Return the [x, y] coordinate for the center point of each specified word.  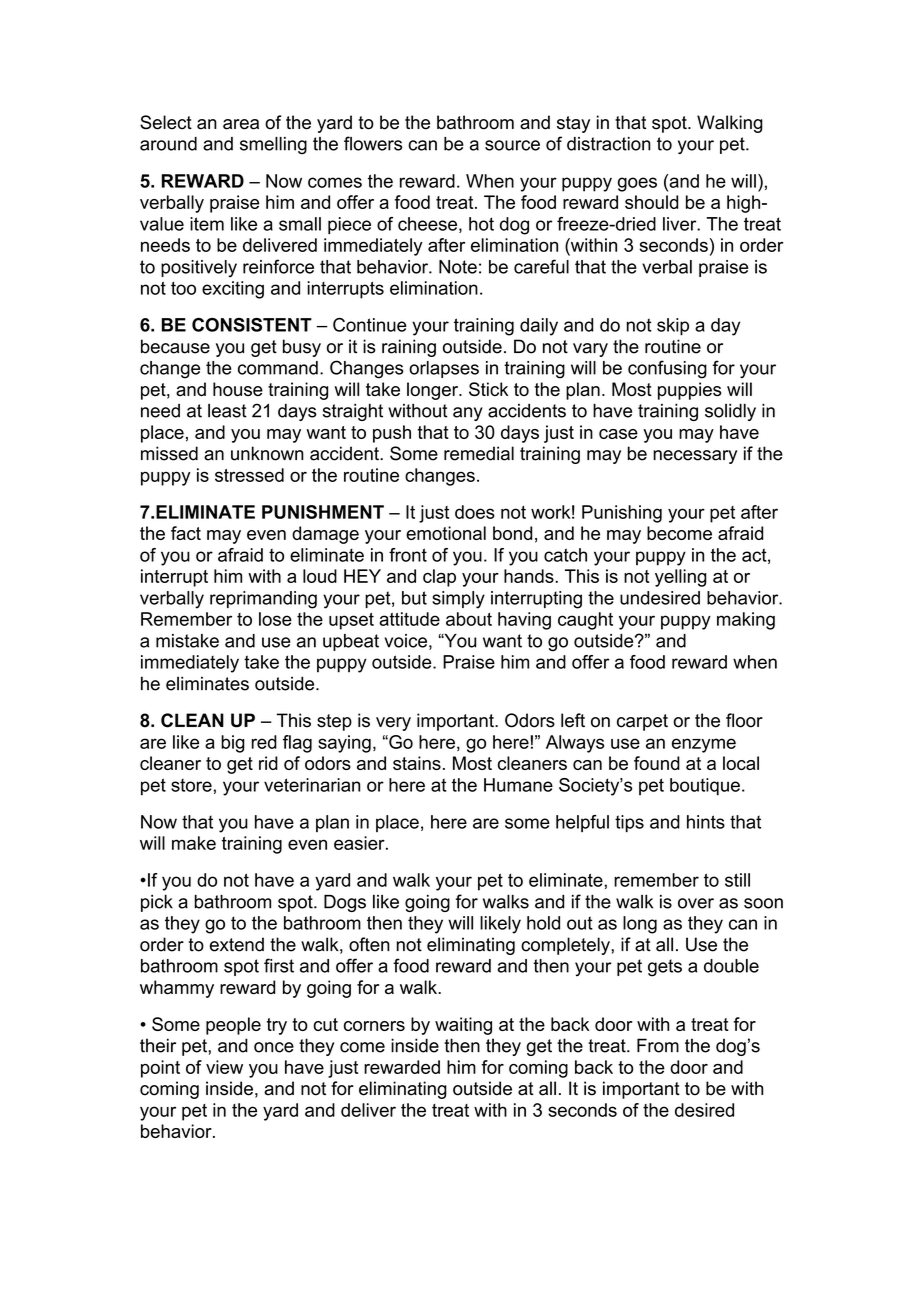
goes [637, 184]
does [475, 512]
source [512, 145]
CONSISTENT [252, 325]
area [241, 124]
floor [744, 720]
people [233, 1026]
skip [673, 326]
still [737, 880]
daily [539, 327]
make [194, 843]
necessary [695, 457]
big [233, 744]
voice [405, 641]
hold [543, 923]
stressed [249, 475]
